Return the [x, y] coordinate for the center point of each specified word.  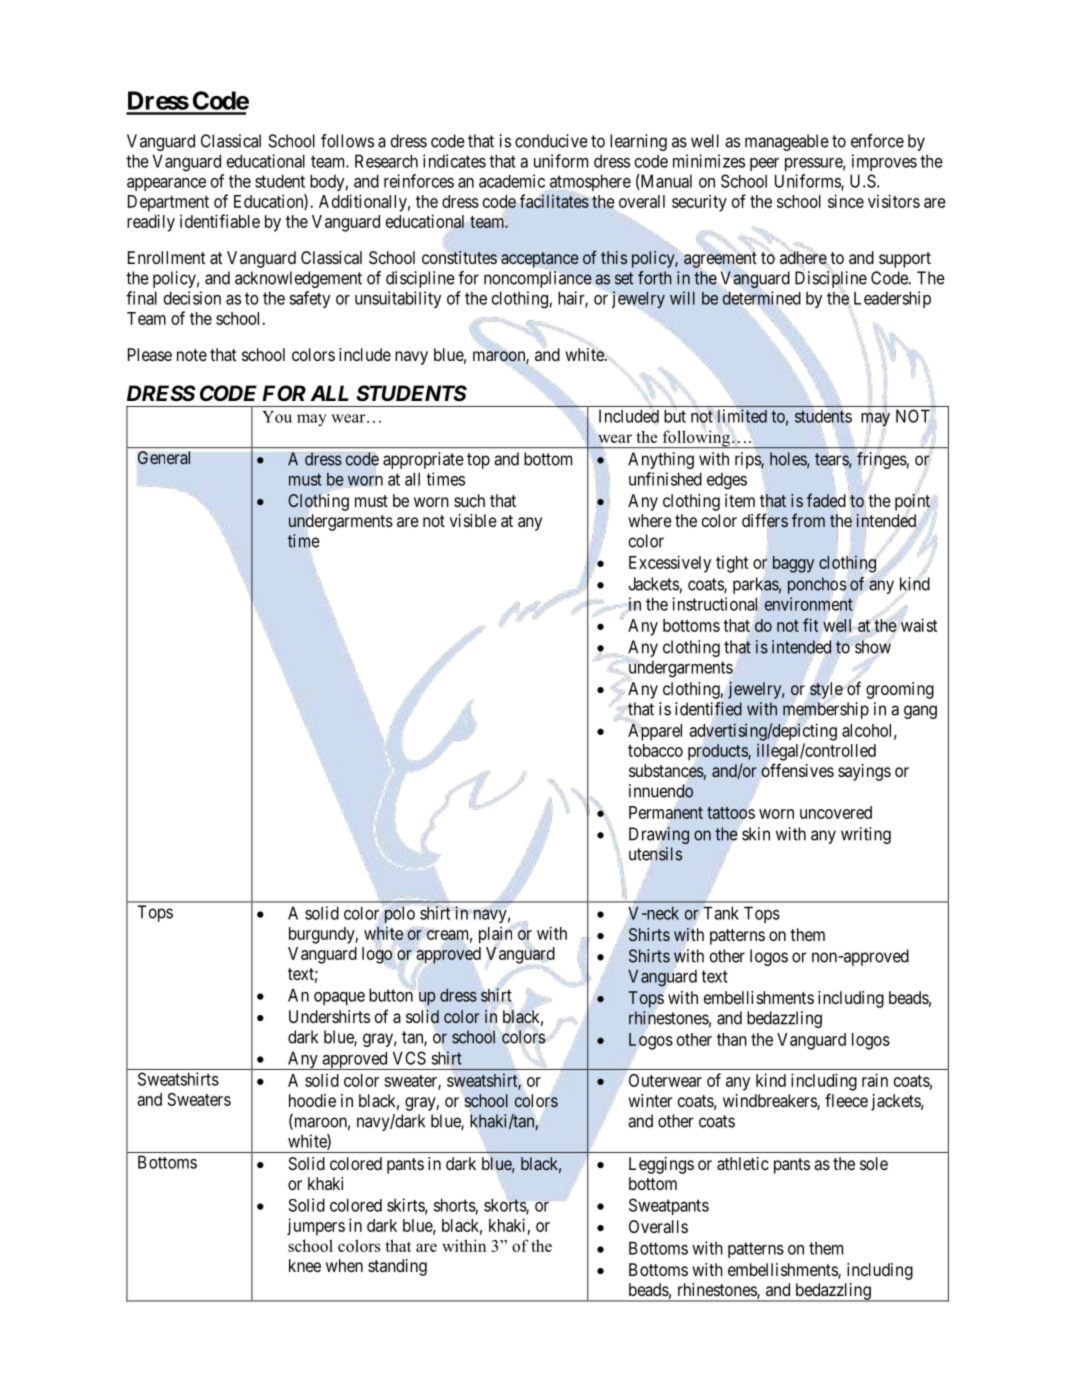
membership [826, 710]
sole [874, 1163]
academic [512, 181]
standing [397, 1267]
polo [400, 914]
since [846, 201]
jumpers [316, 1227]
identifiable [220, 221]
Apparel [655, 732]
